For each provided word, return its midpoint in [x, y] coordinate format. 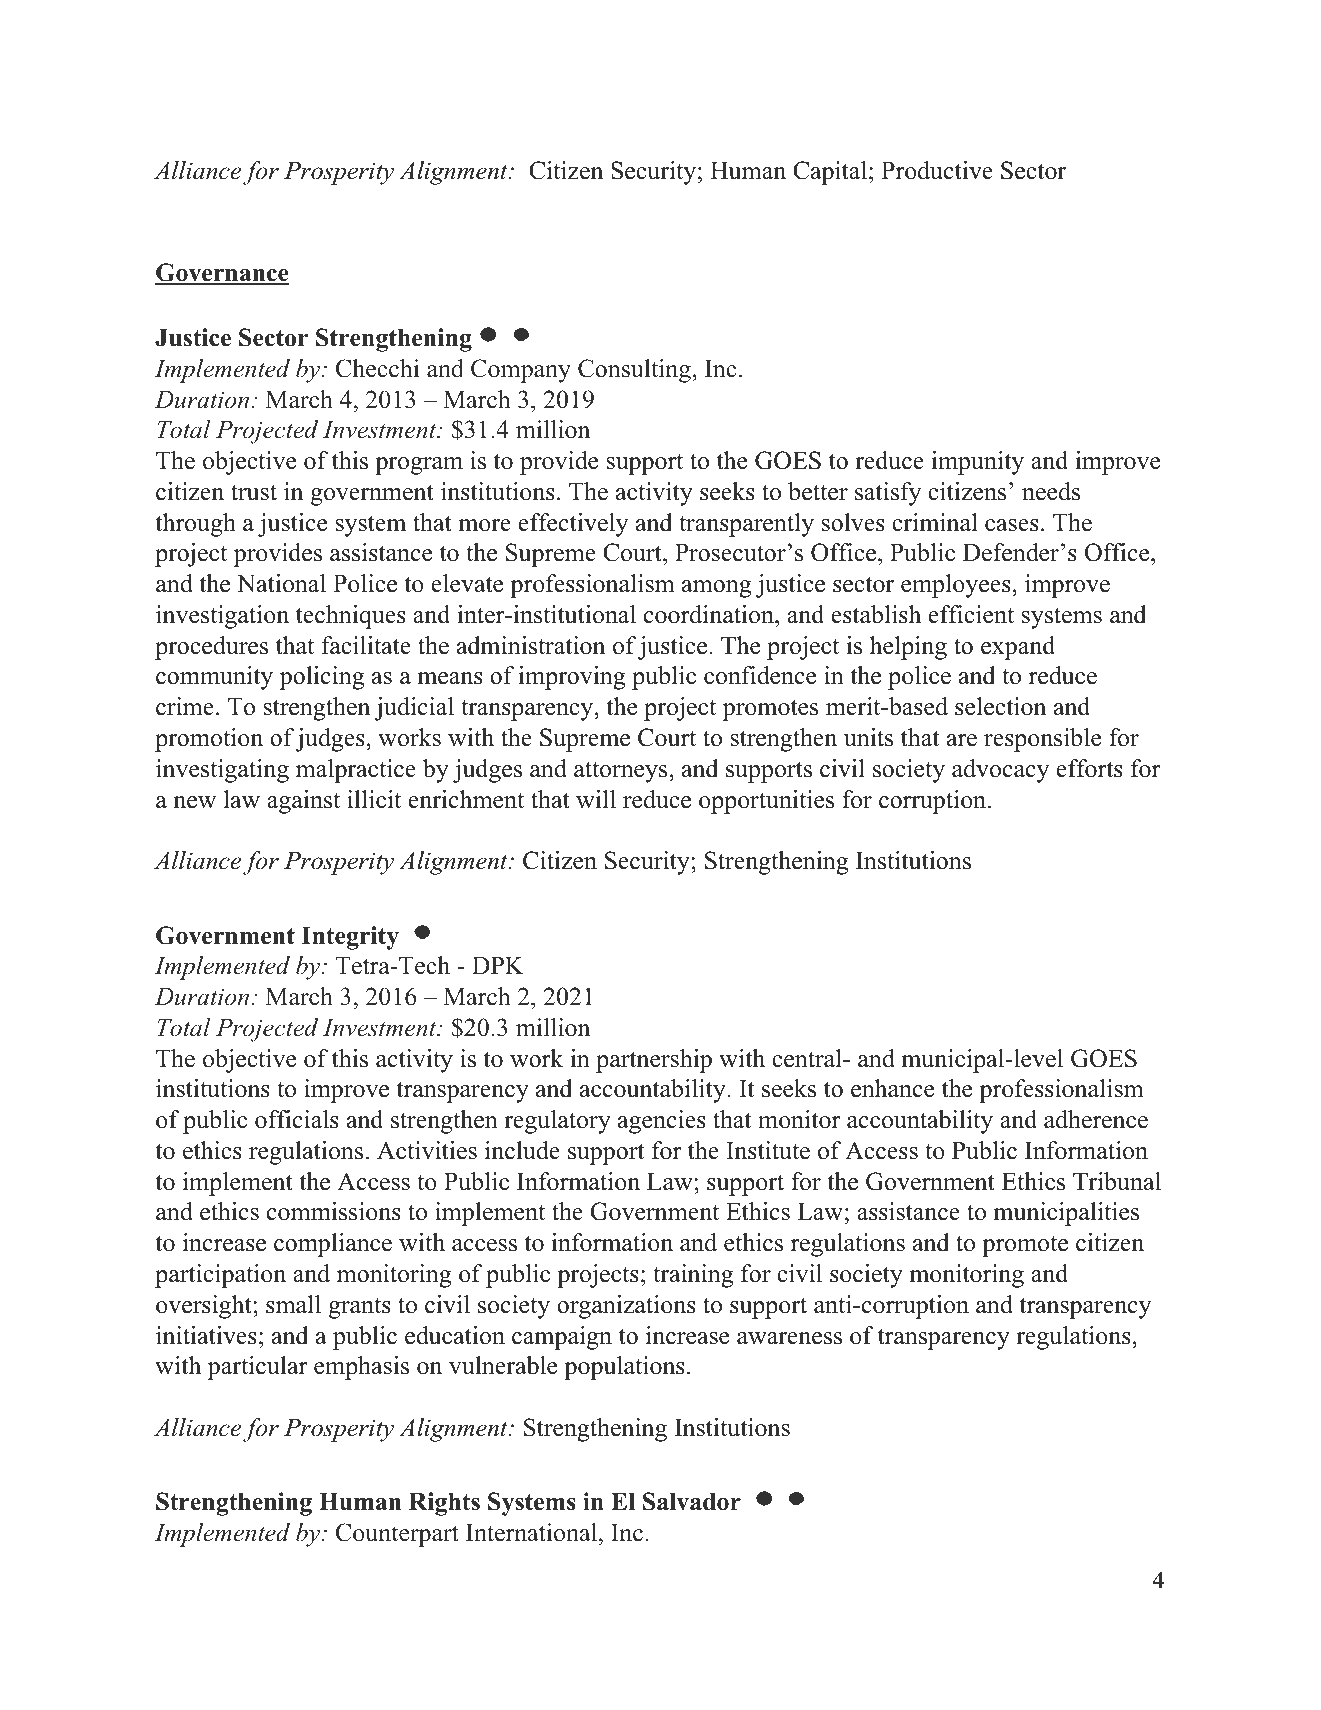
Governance [222, 274]
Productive [937, 170]
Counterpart [397, 1535]
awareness [789, 1338]
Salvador [692, 1501]
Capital [830, 173]
